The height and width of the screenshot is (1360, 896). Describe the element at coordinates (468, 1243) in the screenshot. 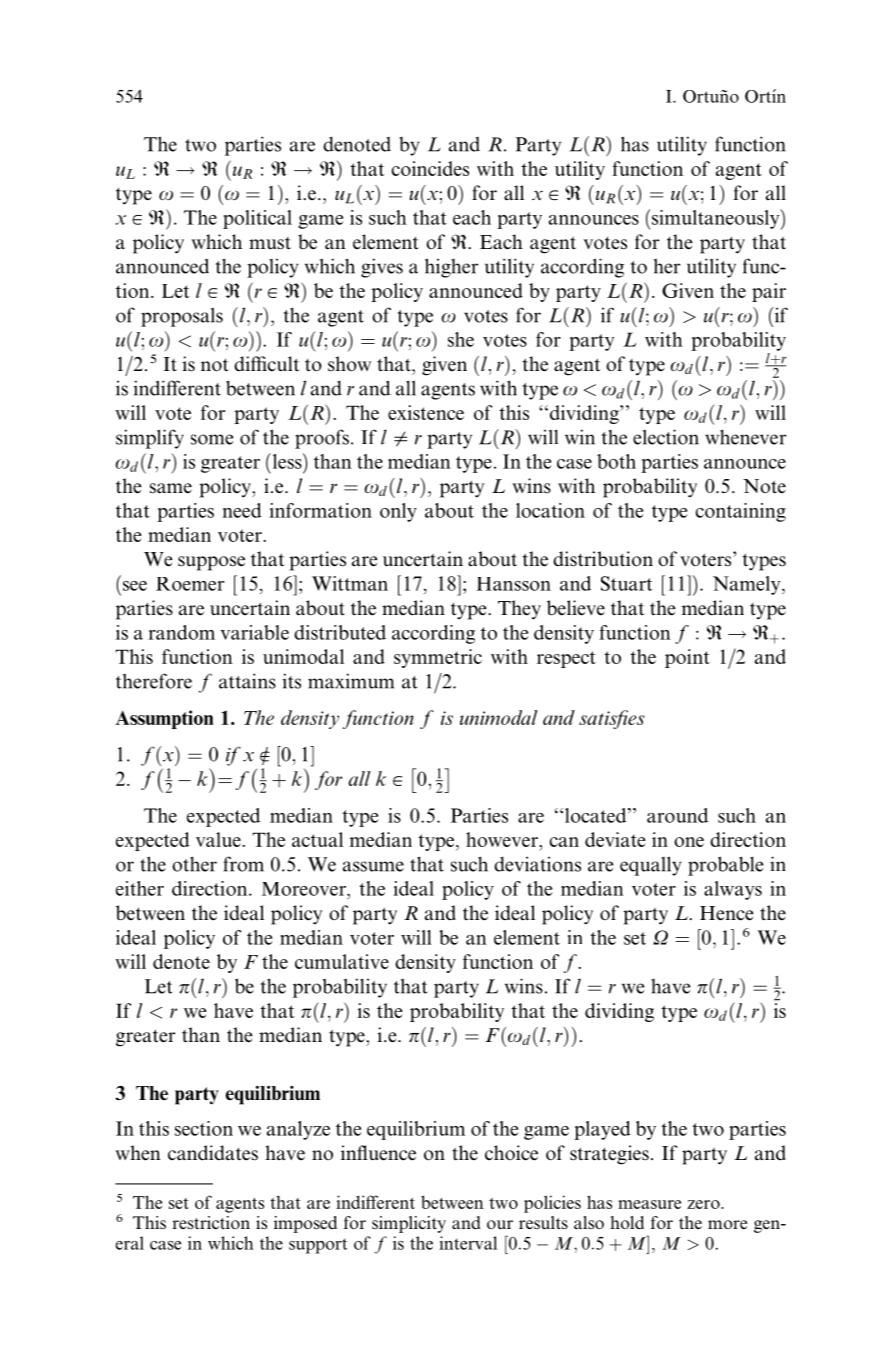

I see `interval` at that location.
